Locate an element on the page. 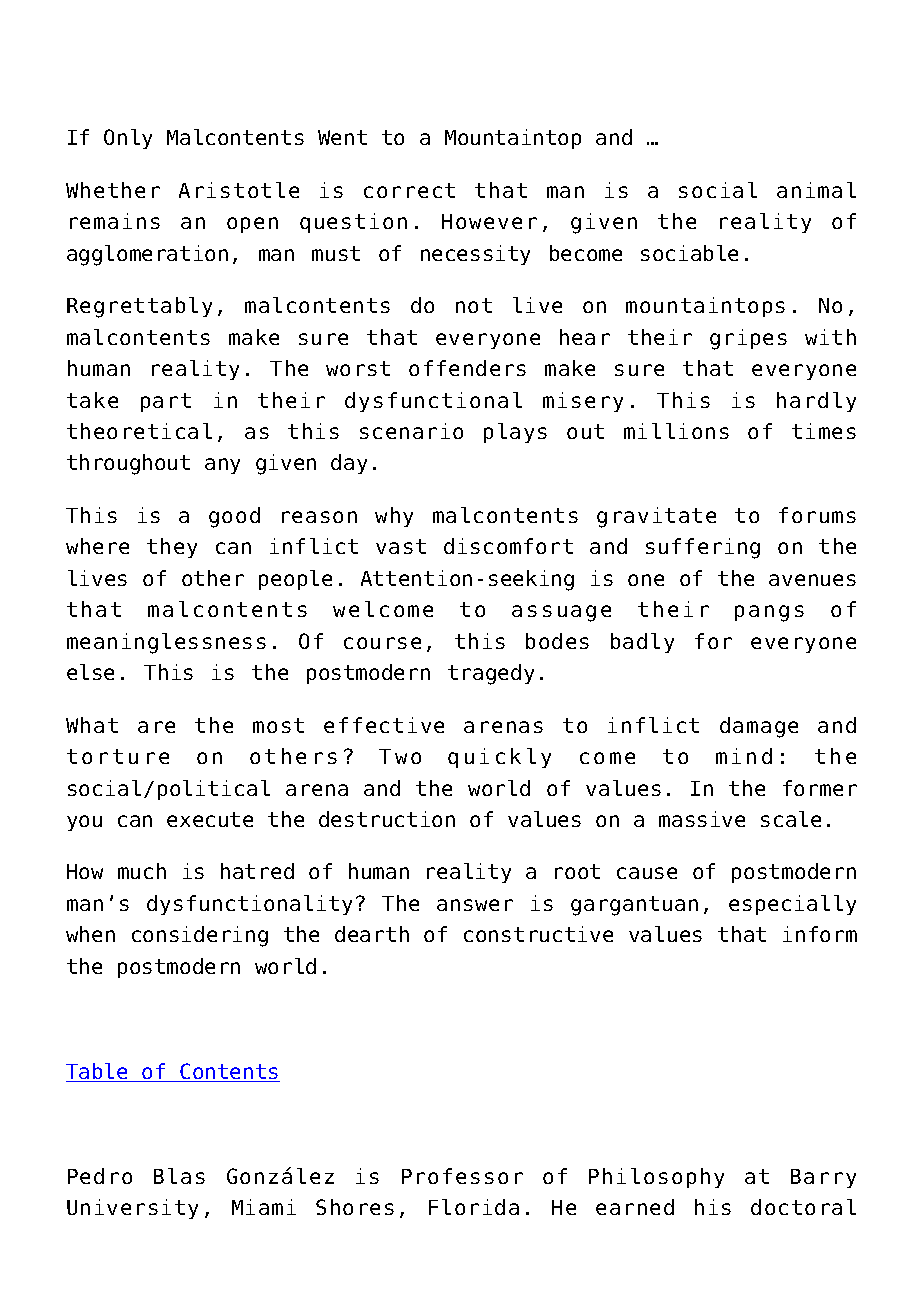 The height and width of the page is (1308, 924). Blas is located at coordinates (179, 1176).
